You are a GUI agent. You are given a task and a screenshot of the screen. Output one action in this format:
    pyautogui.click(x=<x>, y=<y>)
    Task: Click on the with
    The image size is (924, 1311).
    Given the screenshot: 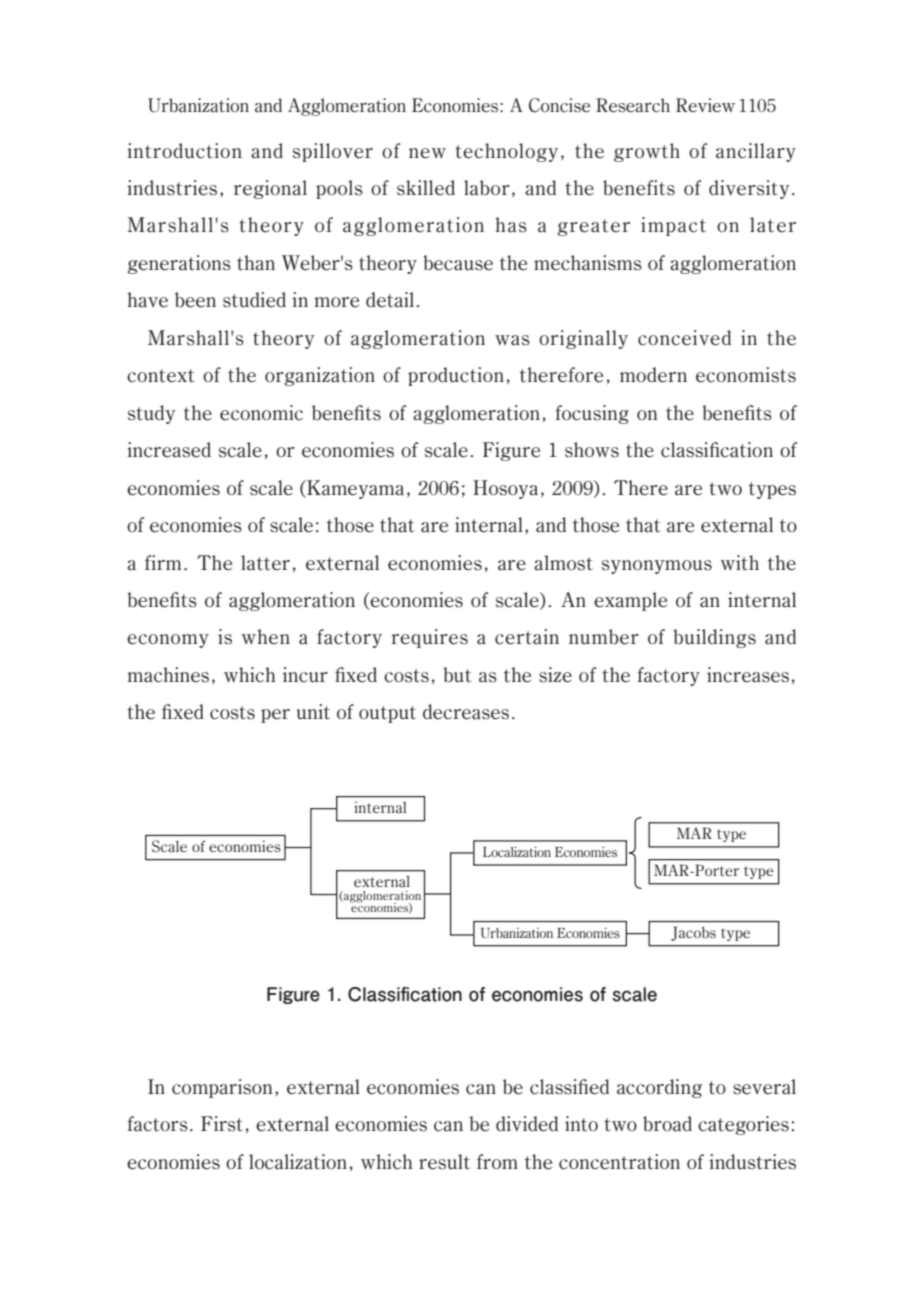 What is the action you would take?
    pyautogui.click(x=739, y=563)
